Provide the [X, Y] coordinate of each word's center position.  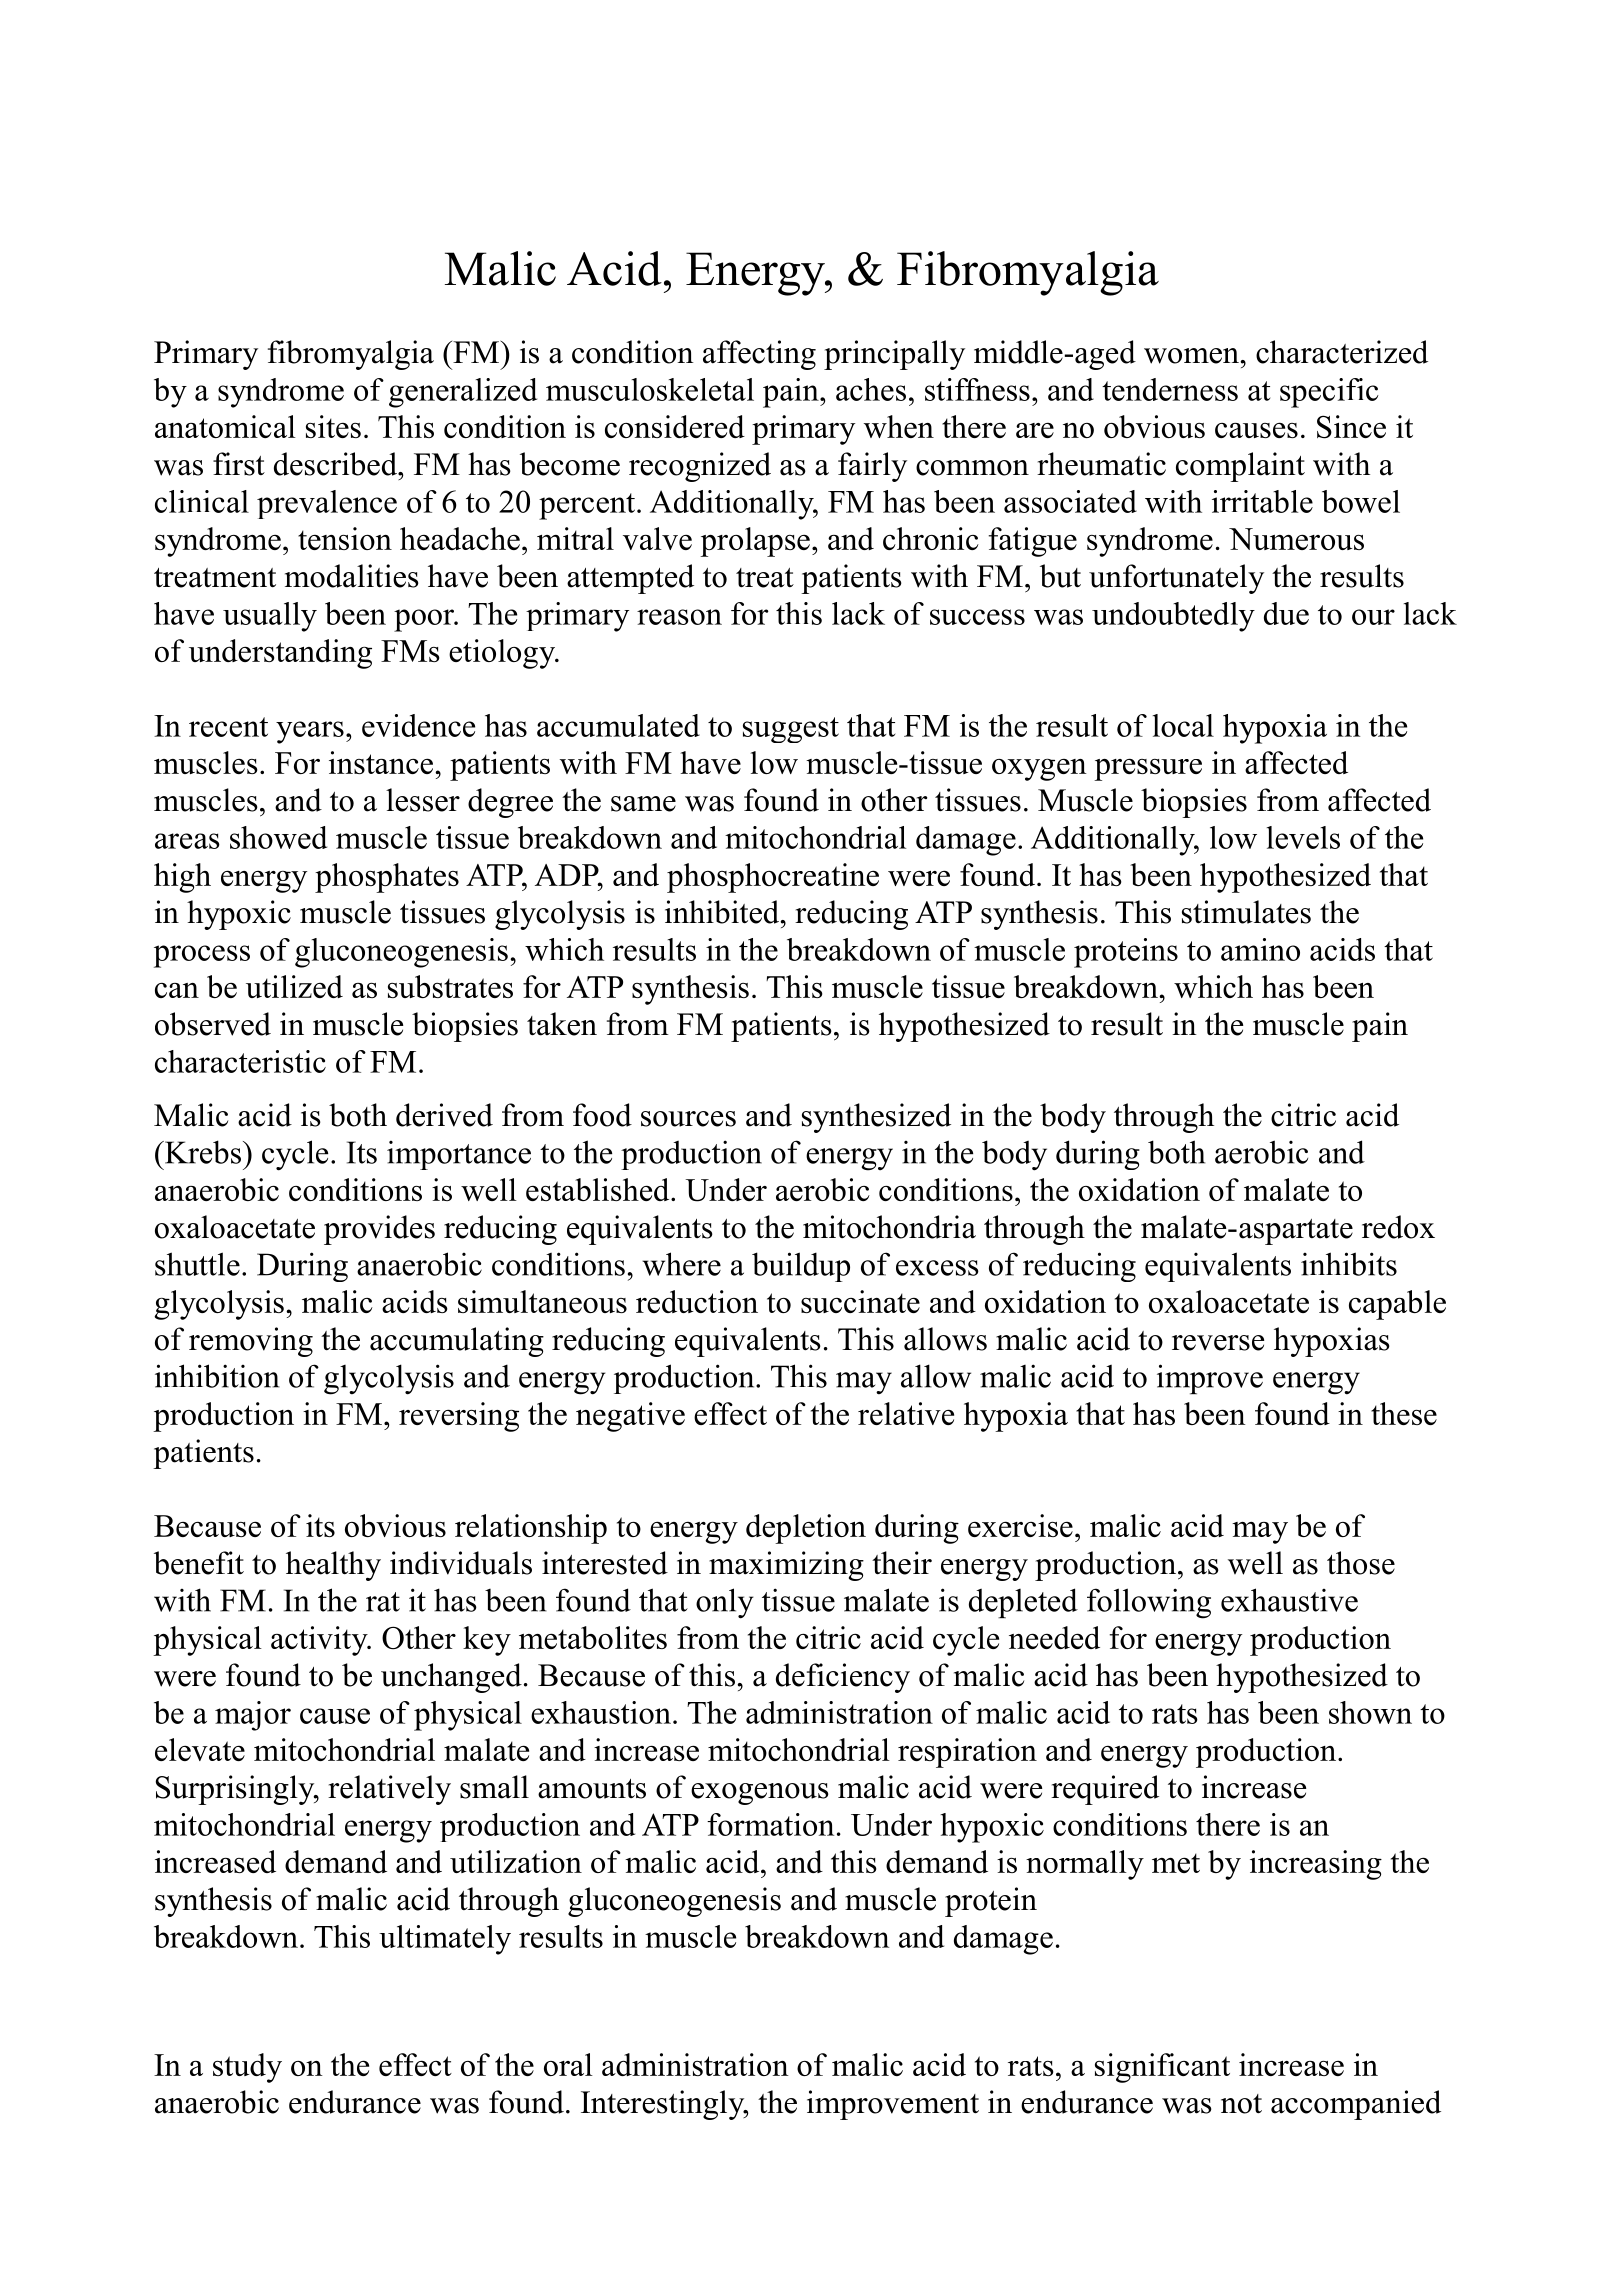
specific [1329, 393]
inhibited [723, 912]
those [1361, 1563]
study [247, 2068]
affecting [759, 355]
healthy [333, 1566]
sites [333, 426]
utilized [294, 986]
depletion [806, 1529]
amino [1260, 949]
